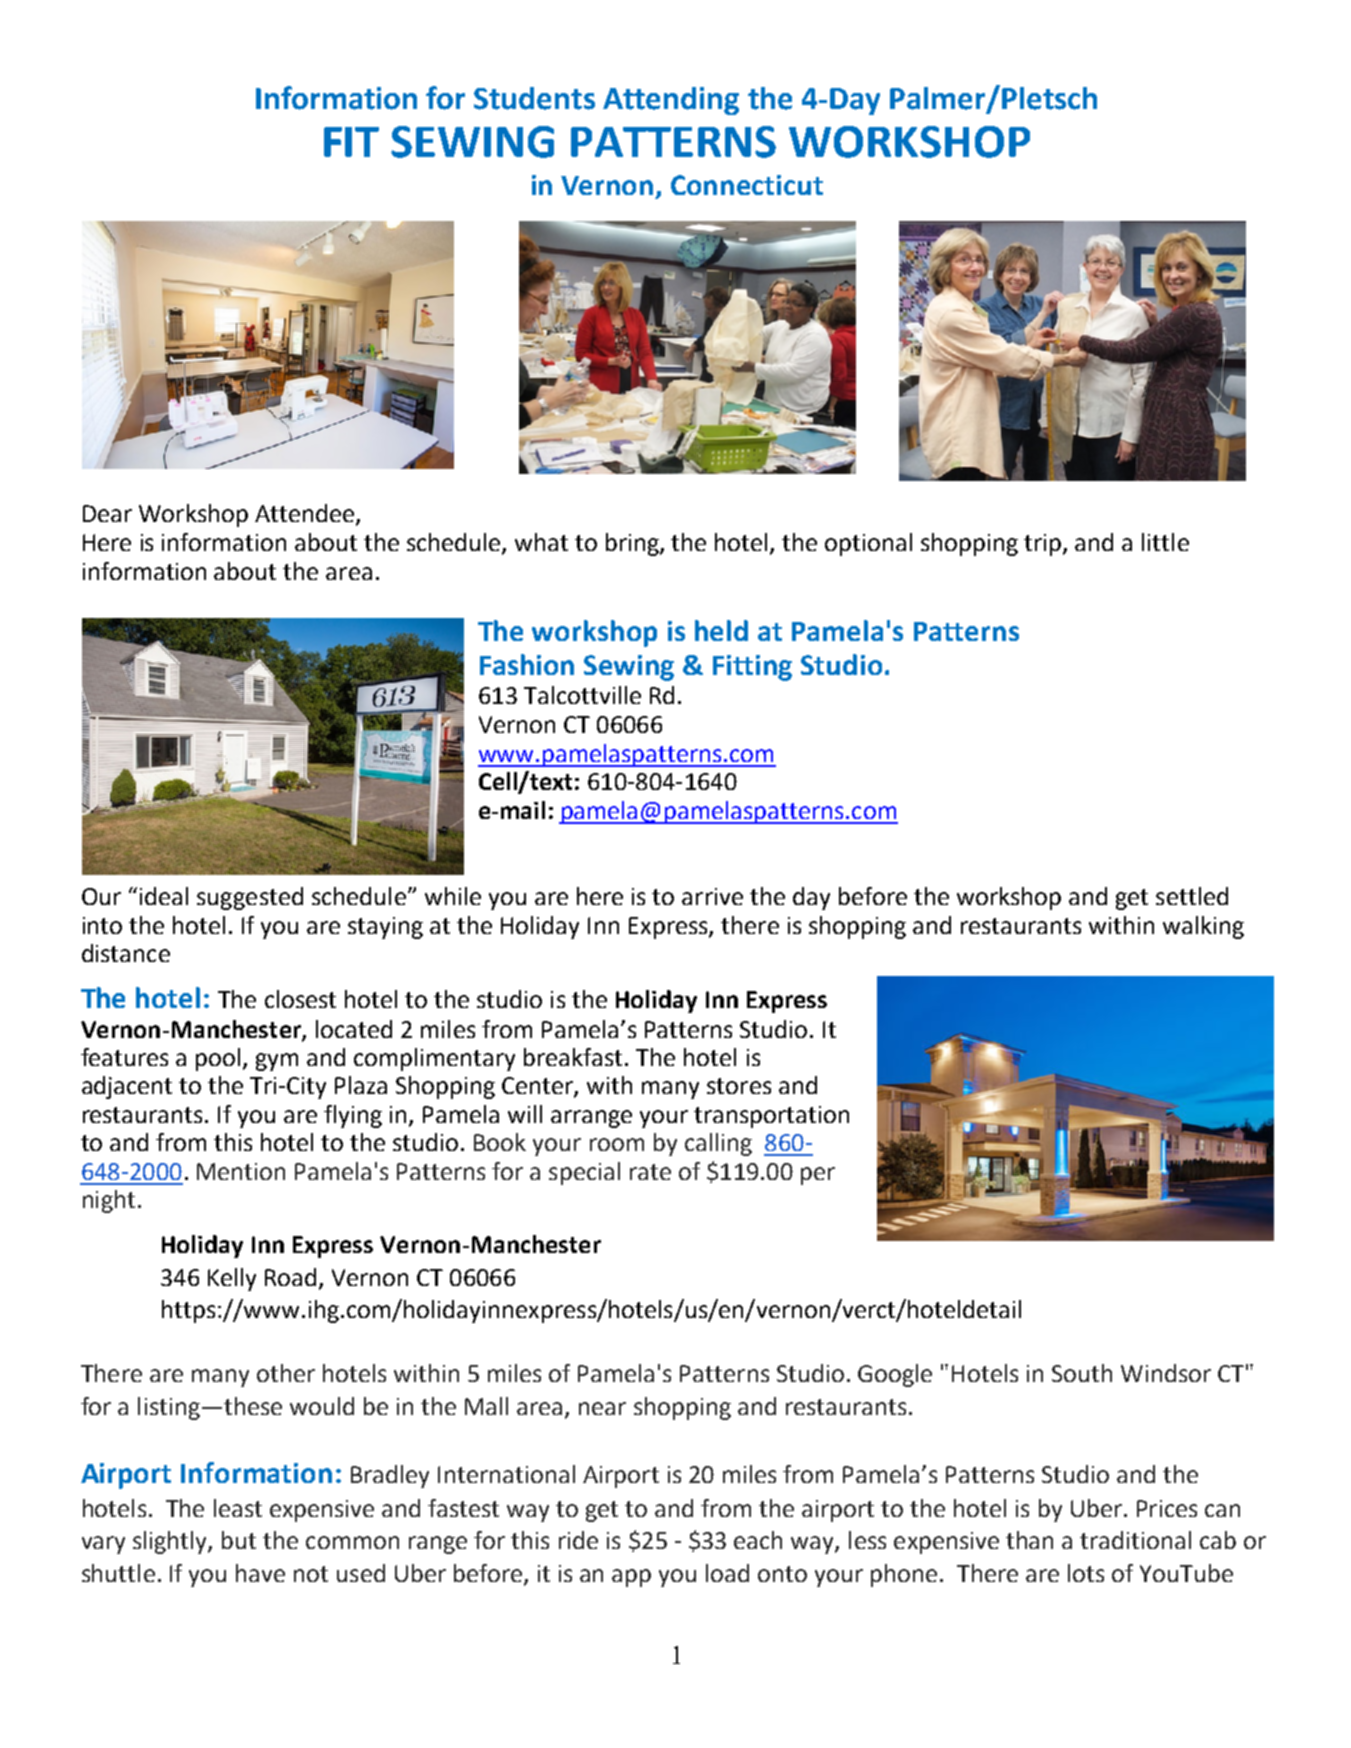 The image size is (1351, 1748). What do you see at coordinates (747, 185) in the image?
I see `Connecticut` at bounding box center [747, 185].
